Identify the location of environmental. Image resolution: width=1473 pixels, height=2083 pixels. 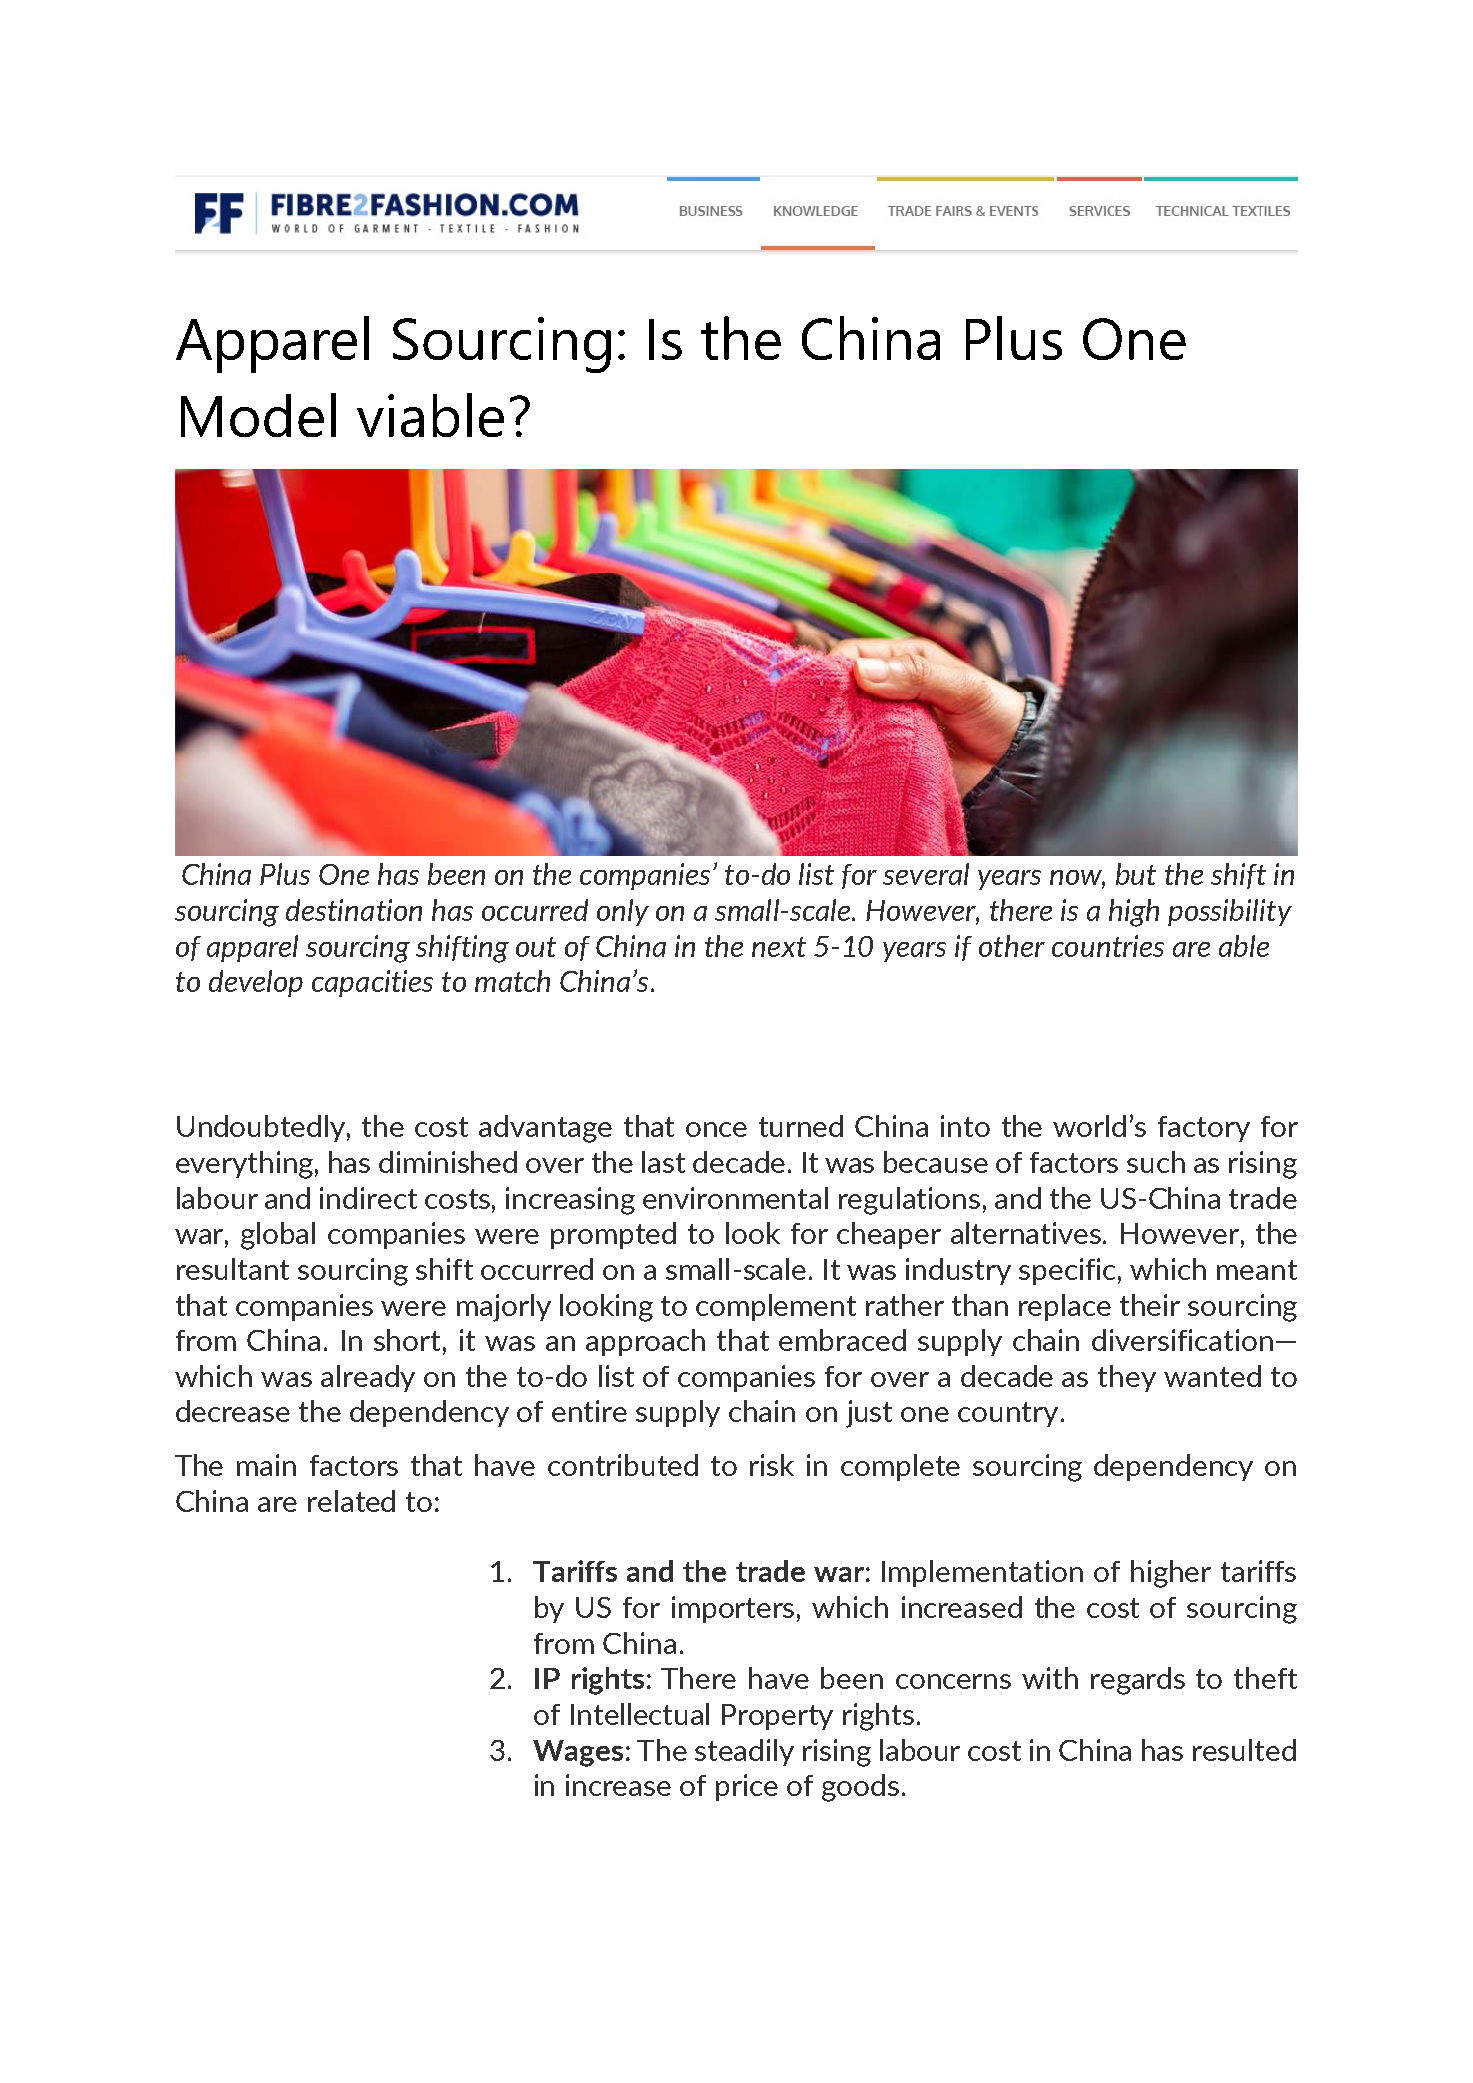
(735, 1198).
